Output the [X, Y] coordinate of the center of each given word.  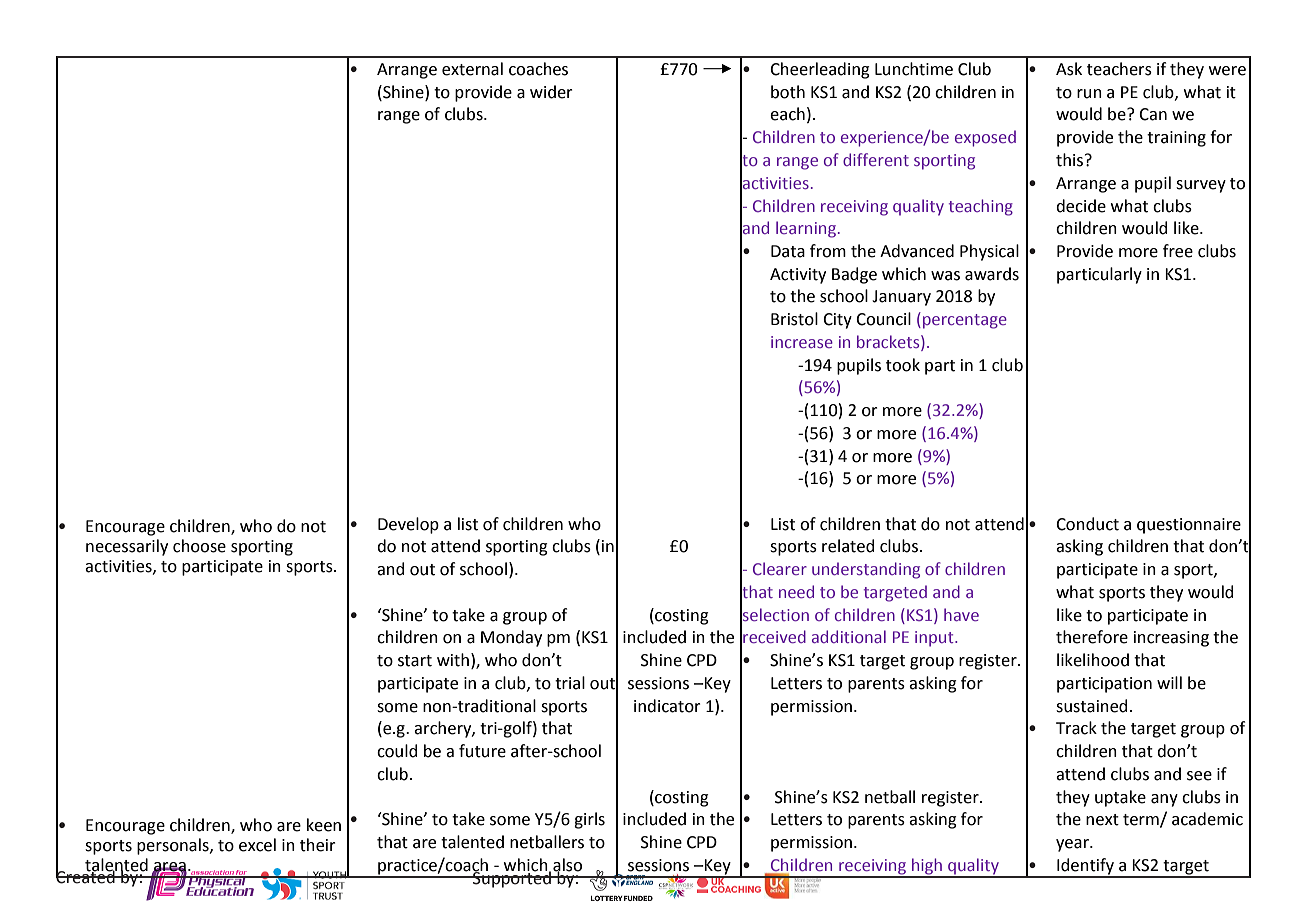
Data [788, 251]
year [1073, 845]
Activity [798, 276]
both [788, 92]
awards [992, 274]
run [1089, 94]
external [472, 69]
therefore [1092, 637]
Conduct [1087, 524]
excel [257, 845]
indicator [667, 706]
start [415, 661]
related [848, 546]
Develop [408, 525]
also [567, 865]
